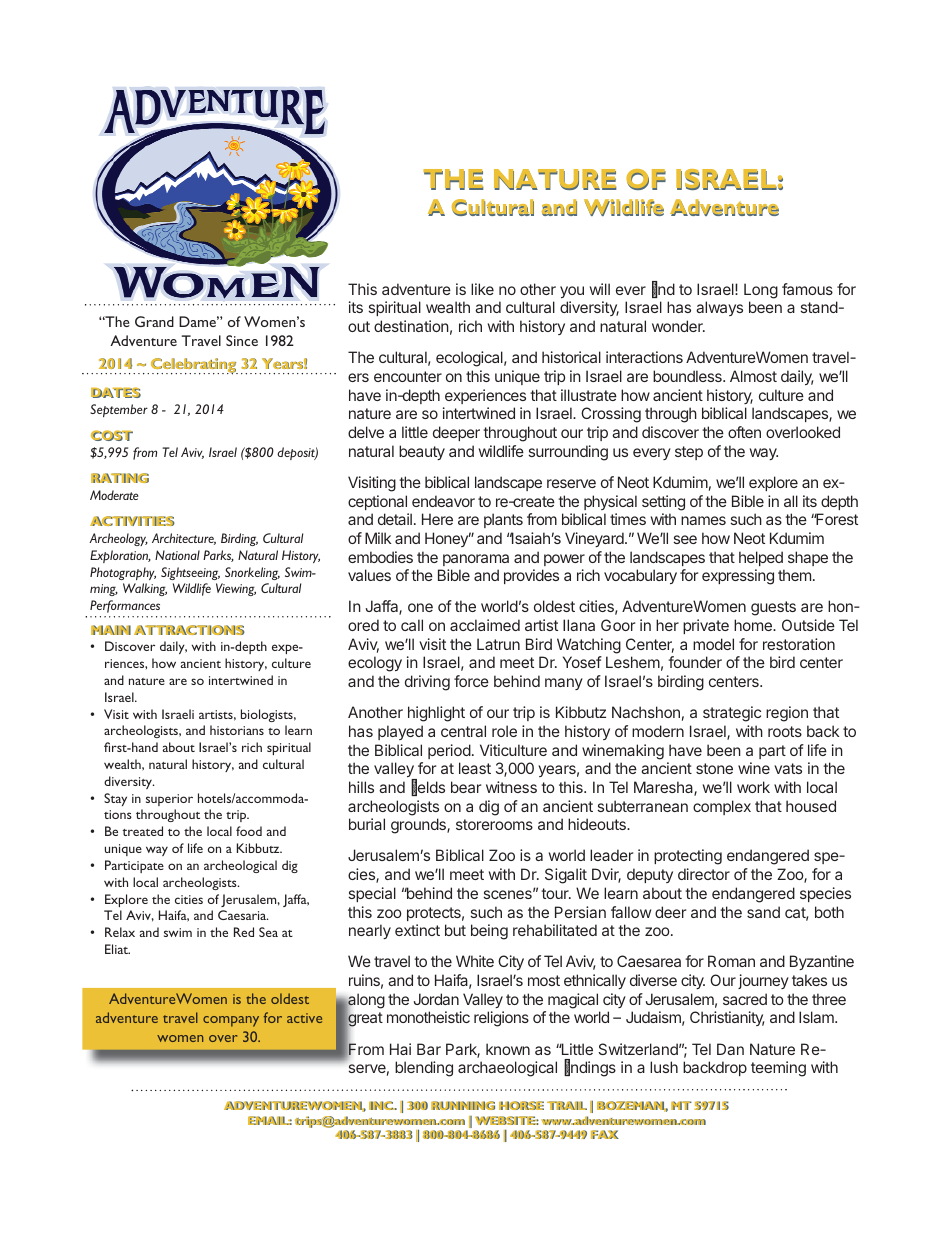  Describe the element at coordinates (154, 321) in the page. I see `Grand` at that location.
